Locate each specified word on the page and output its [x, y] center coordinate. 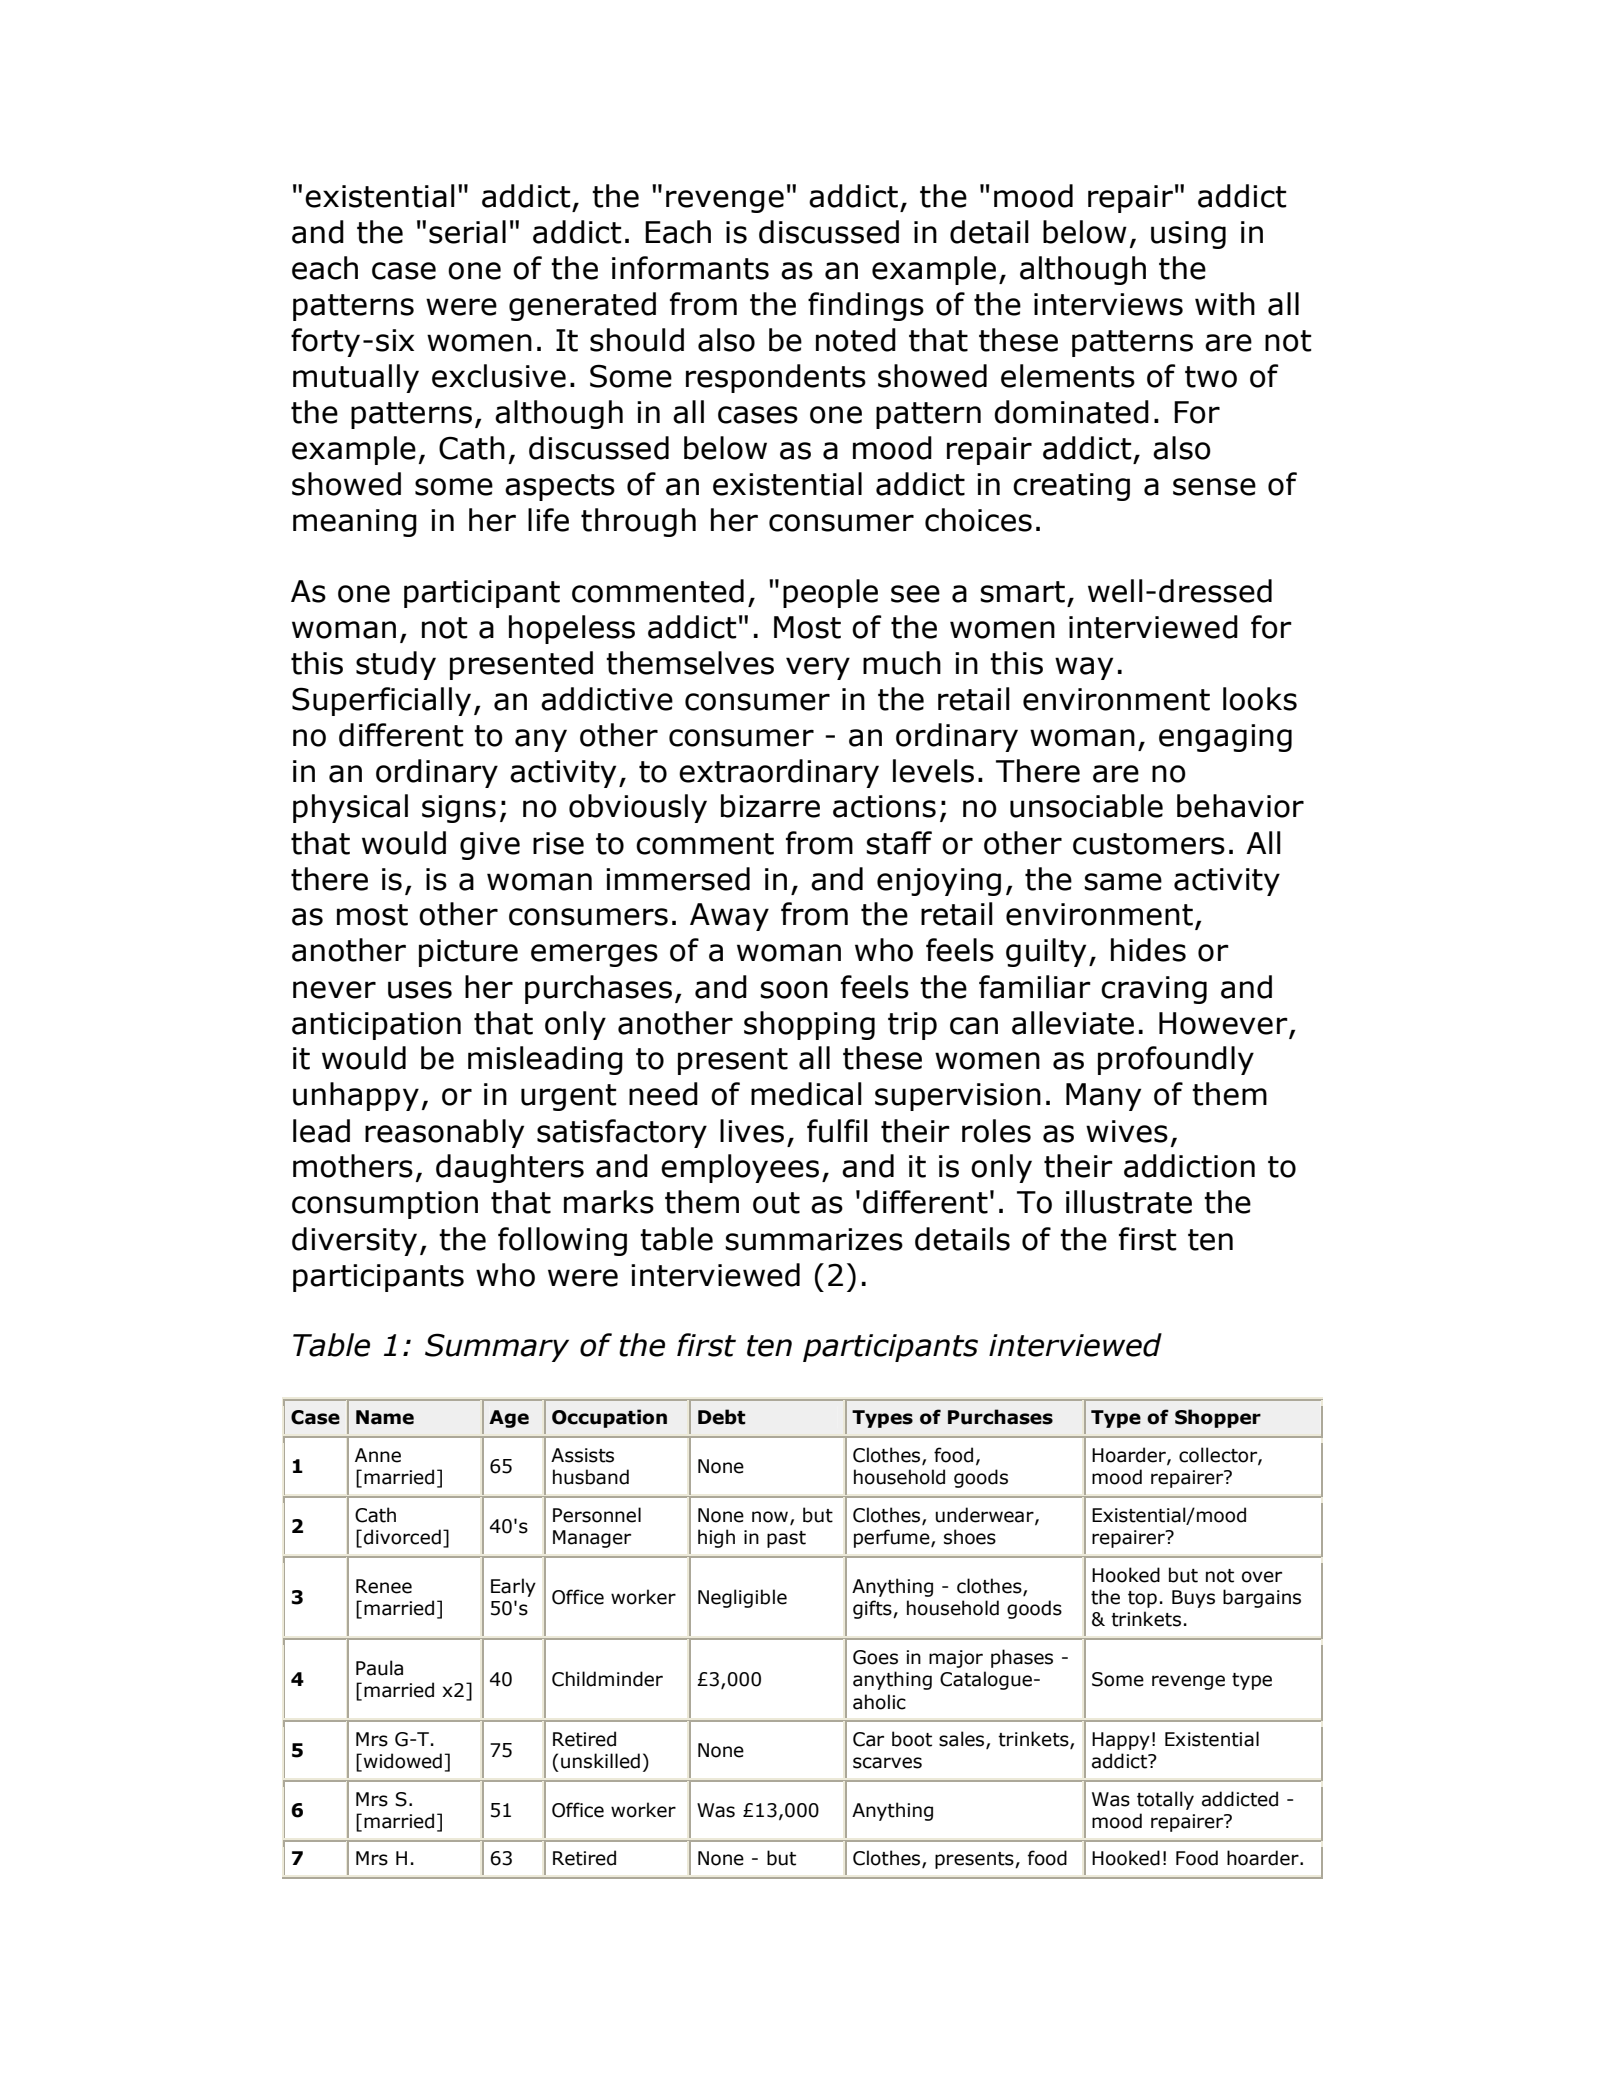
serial [467, 232]
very [818, 668]
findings [866, 306]
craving [1154, 990]
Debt [722, 1417]
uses [420, 990]
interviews [1108, 304]
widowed [403, 1761]
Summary [497, 1347]
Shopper [1218, 1418]
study [396, 665]
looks [1260, 699]
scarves [887, 1763]
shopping [809, 1025]
